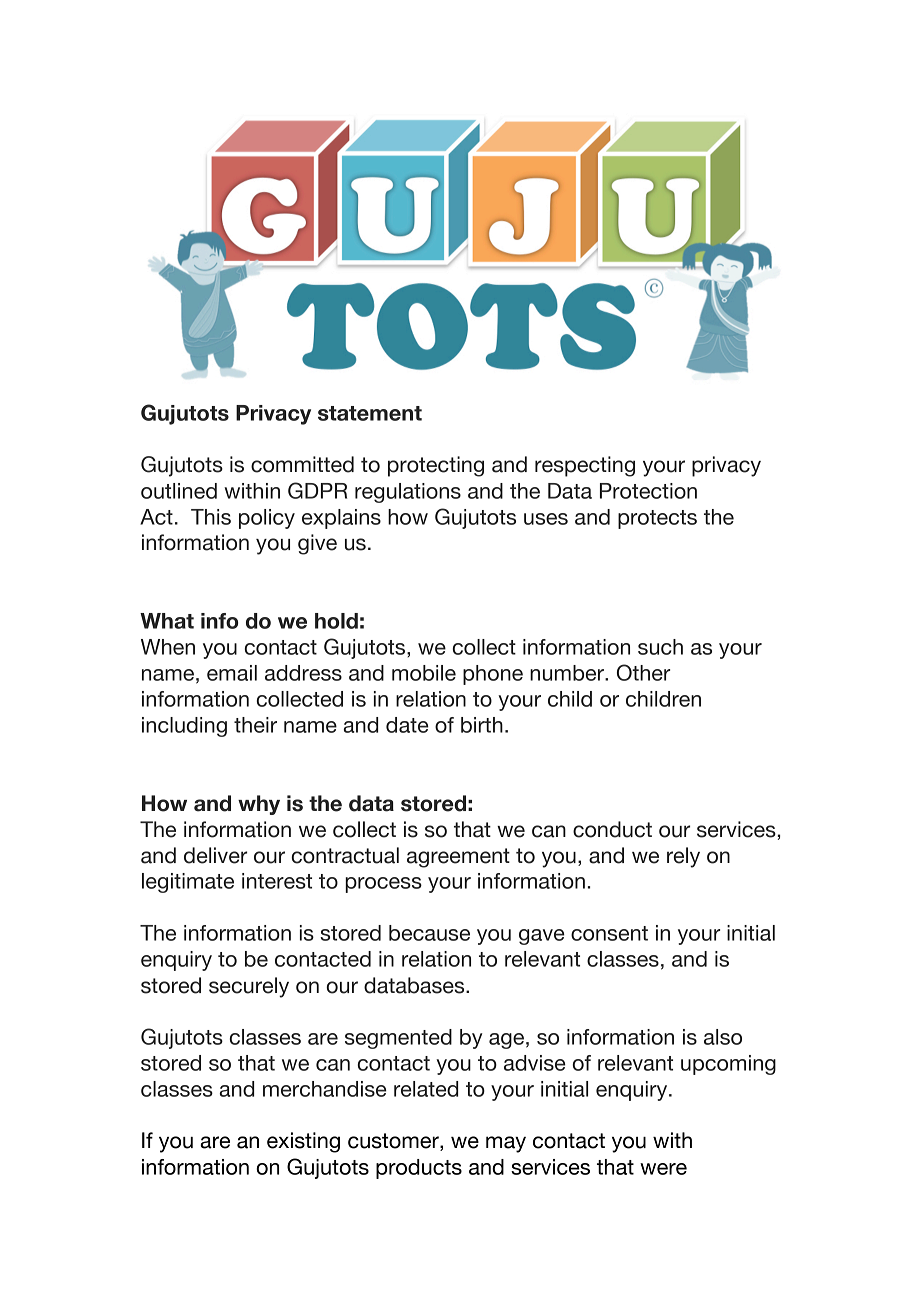 The width and height of the document is (924, 1308). Describe the element at coordinates (167, 621) in the document. I see `What` at that location.
